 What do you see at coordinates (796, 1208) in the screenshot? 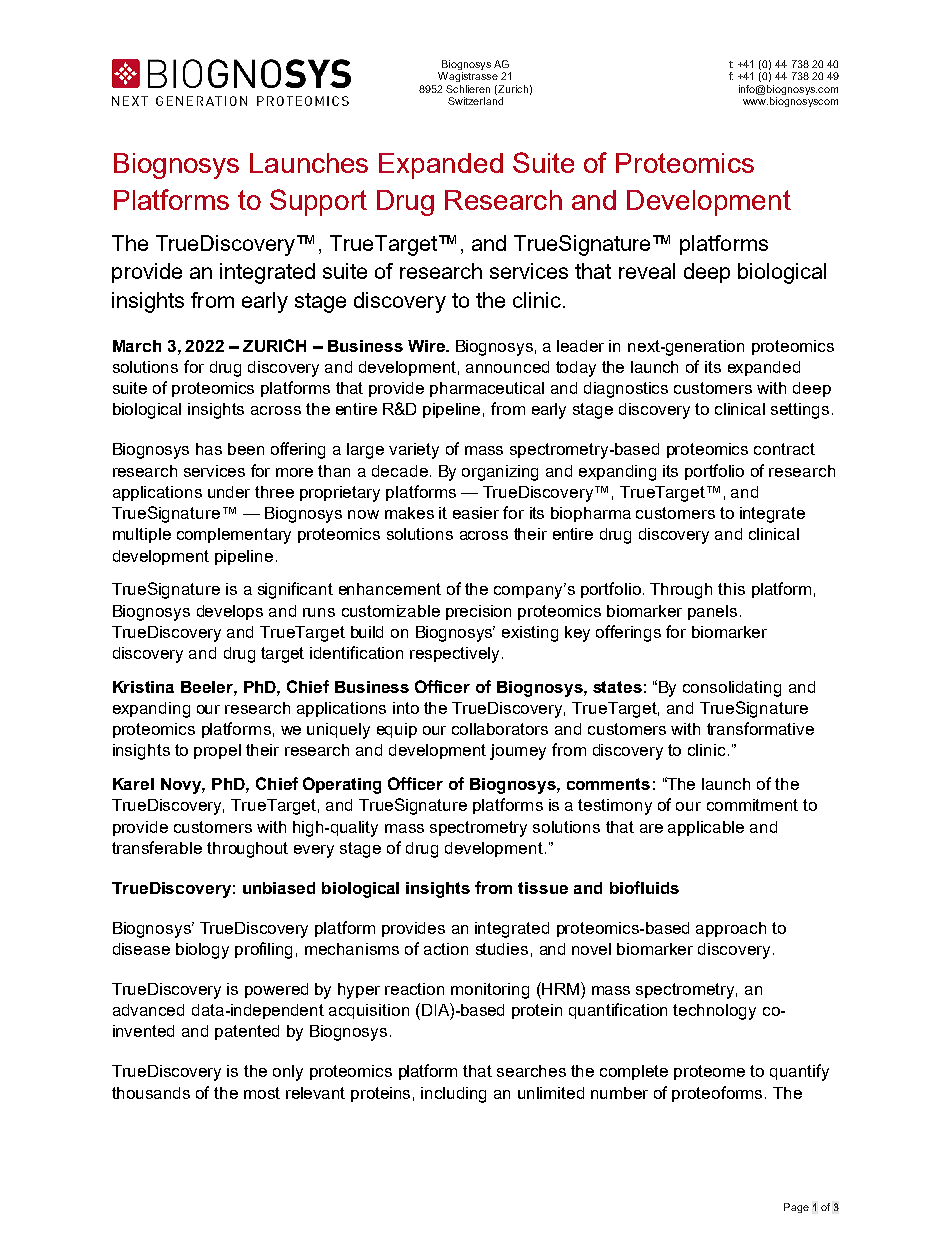
I see `Page` at bounding box center [796, 1208].
